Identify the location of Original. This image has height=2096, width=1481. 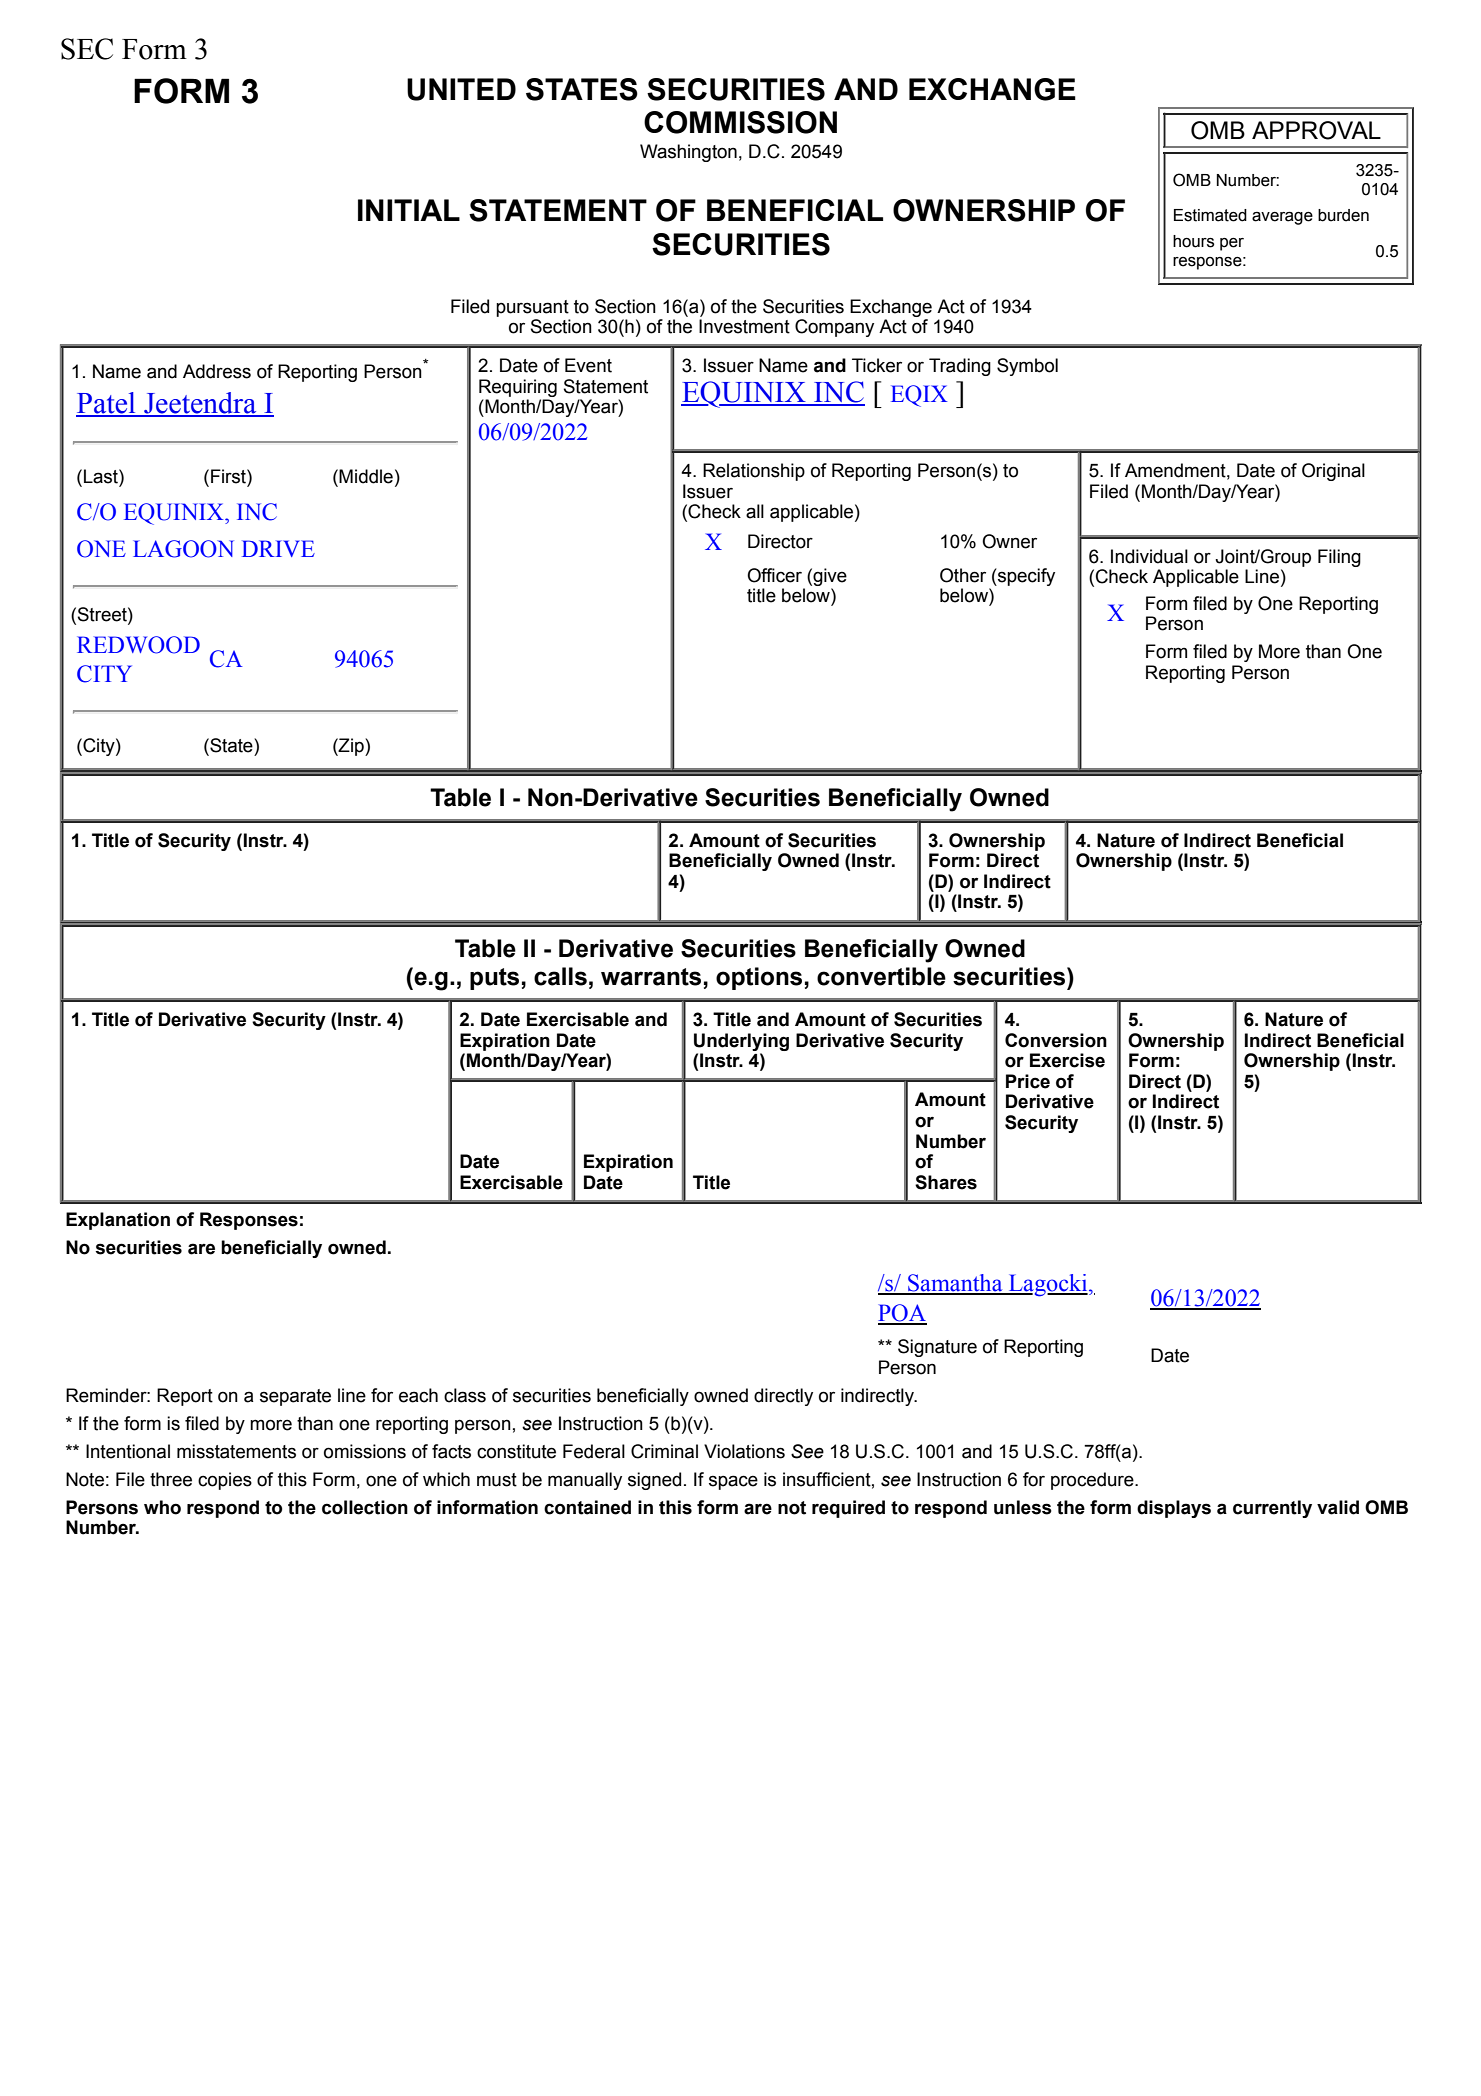
(1333, 472).
